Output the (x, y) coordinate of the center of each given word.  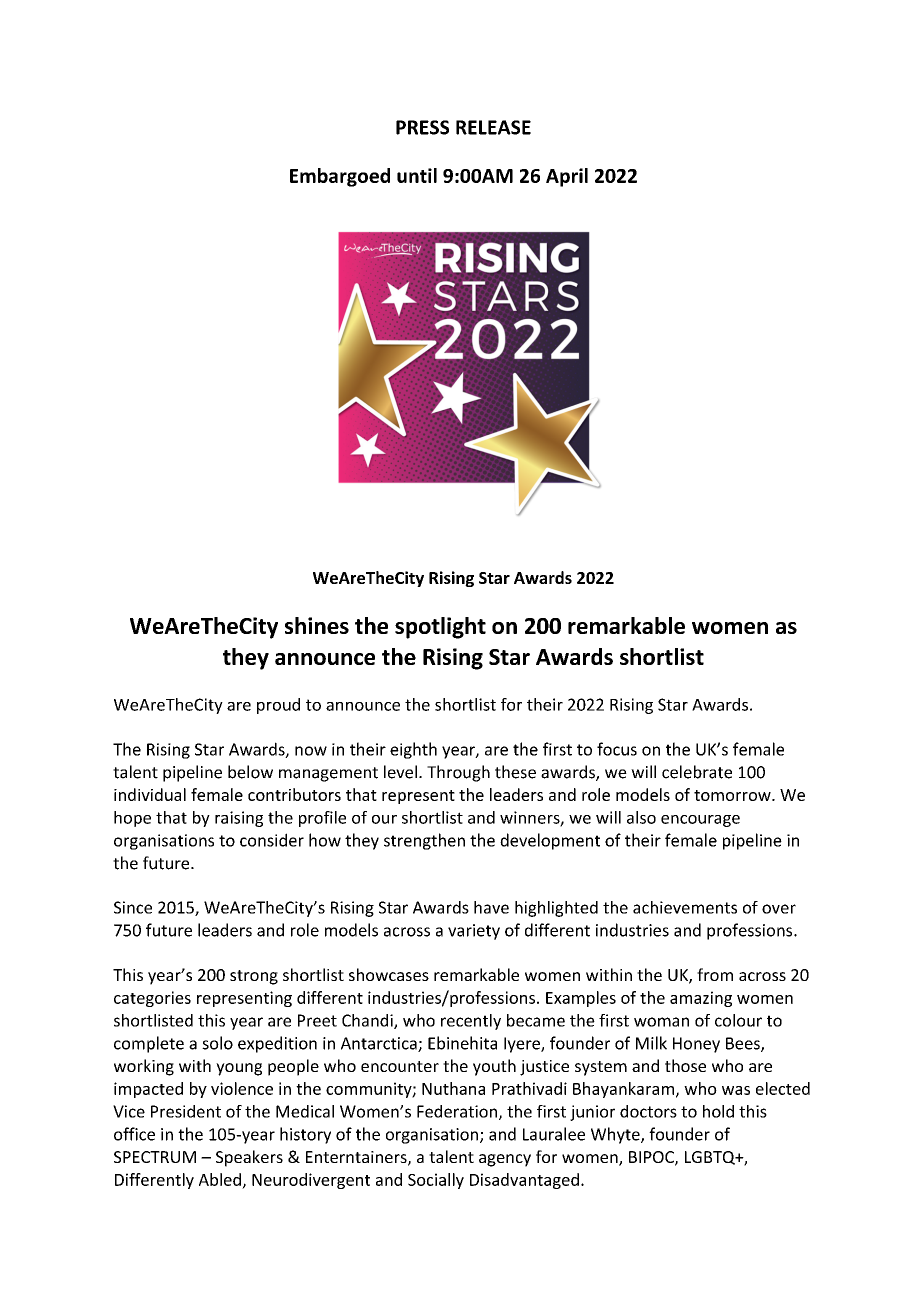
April (567, 177)
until (417, 175)
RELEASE (493, 127)
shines (317, 625)
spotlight (440, 628)
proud (278, 706)
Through (458, 773)
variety (474, 932)
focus (617, 749)
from (715, 974)
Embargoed (340, 177)
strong (254, 977)
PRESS (422, 127)
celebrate (697, 772)
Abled (220, 1179)
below (250, 772)
